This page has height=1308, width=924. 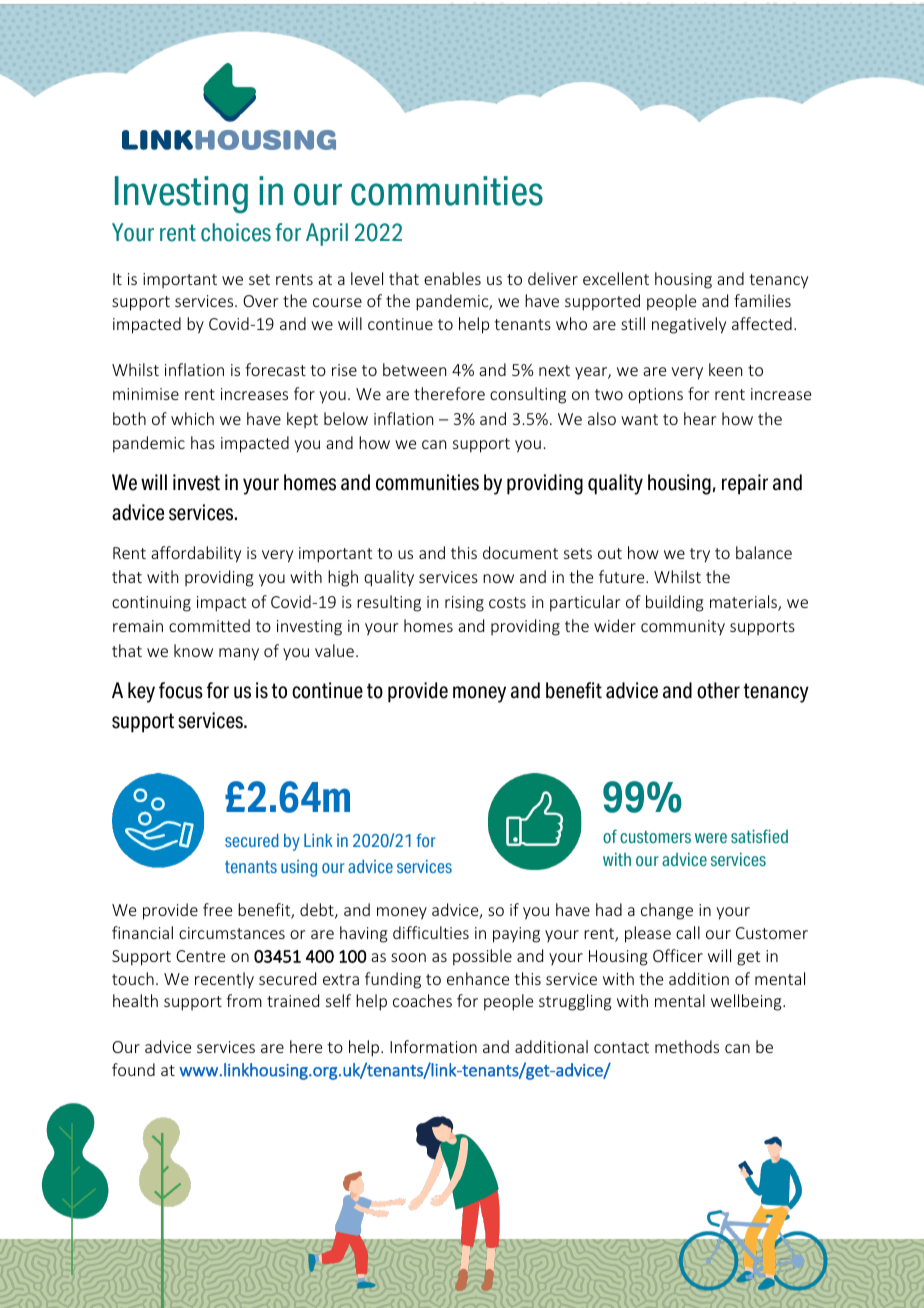 What do you see at coordinates (346, 418) in the page?
I see `below` at bounding box center [346, 418].
